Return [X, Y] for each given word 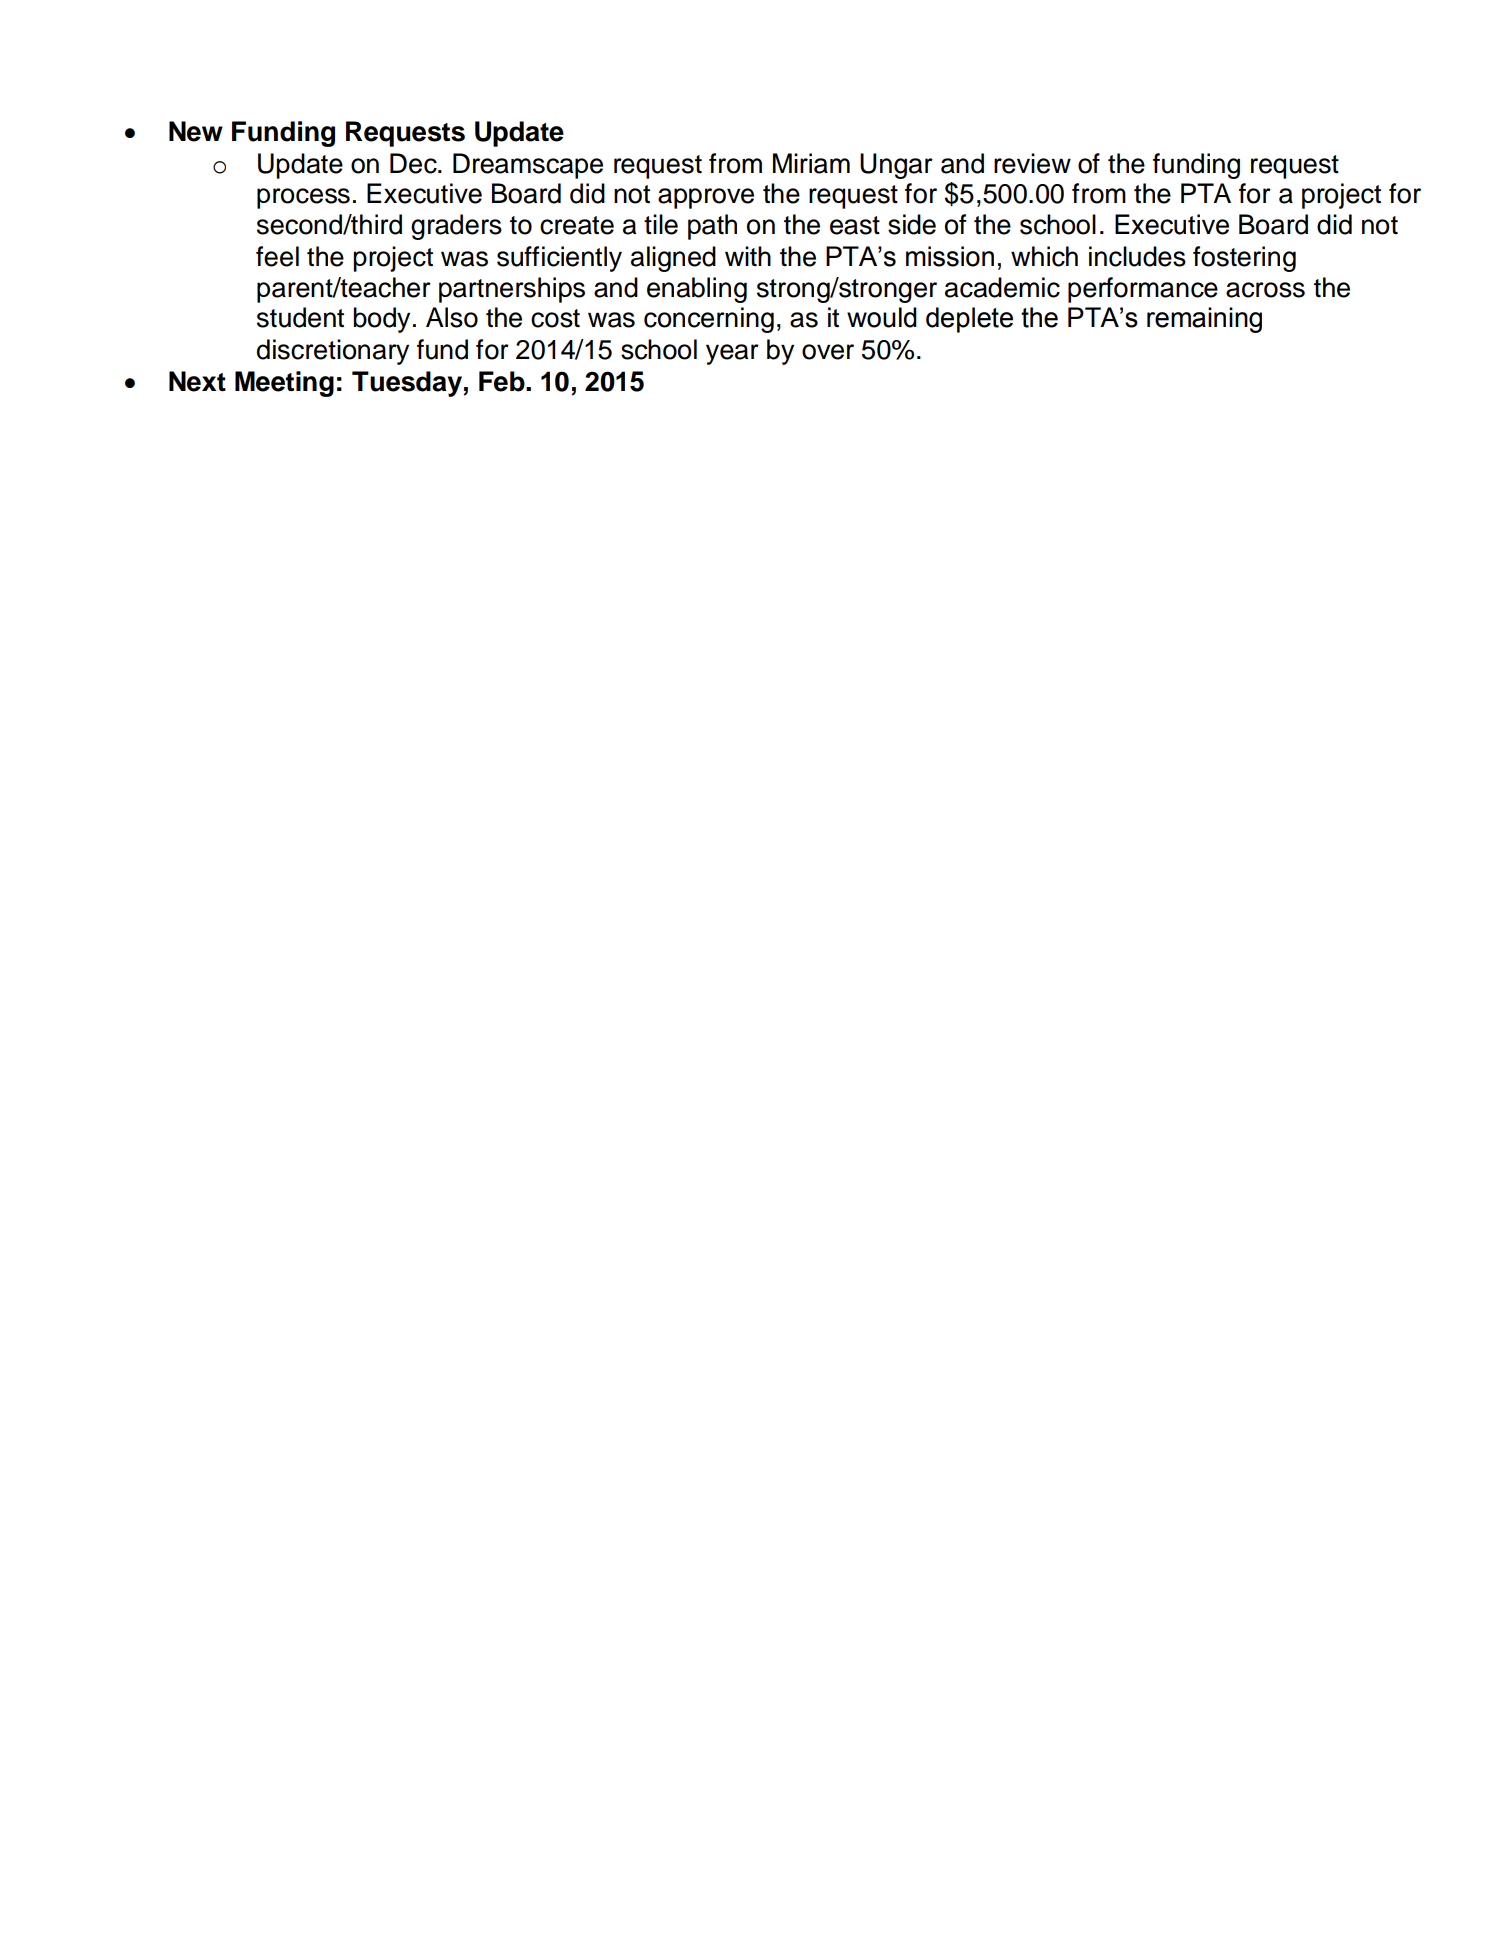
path [712, 227]
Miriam [811, 163]
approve [706, 198]
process [303, 198]
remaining [1204, 320]
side [912, 224]
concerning [709, 320]
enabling [697, 290]
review [1032, 163]
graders [456, 227]
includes [1137, 256]
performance [1143, 290]
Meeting [284, 384]
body [381, 320]
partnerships [512, 290]
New [196, 131]
